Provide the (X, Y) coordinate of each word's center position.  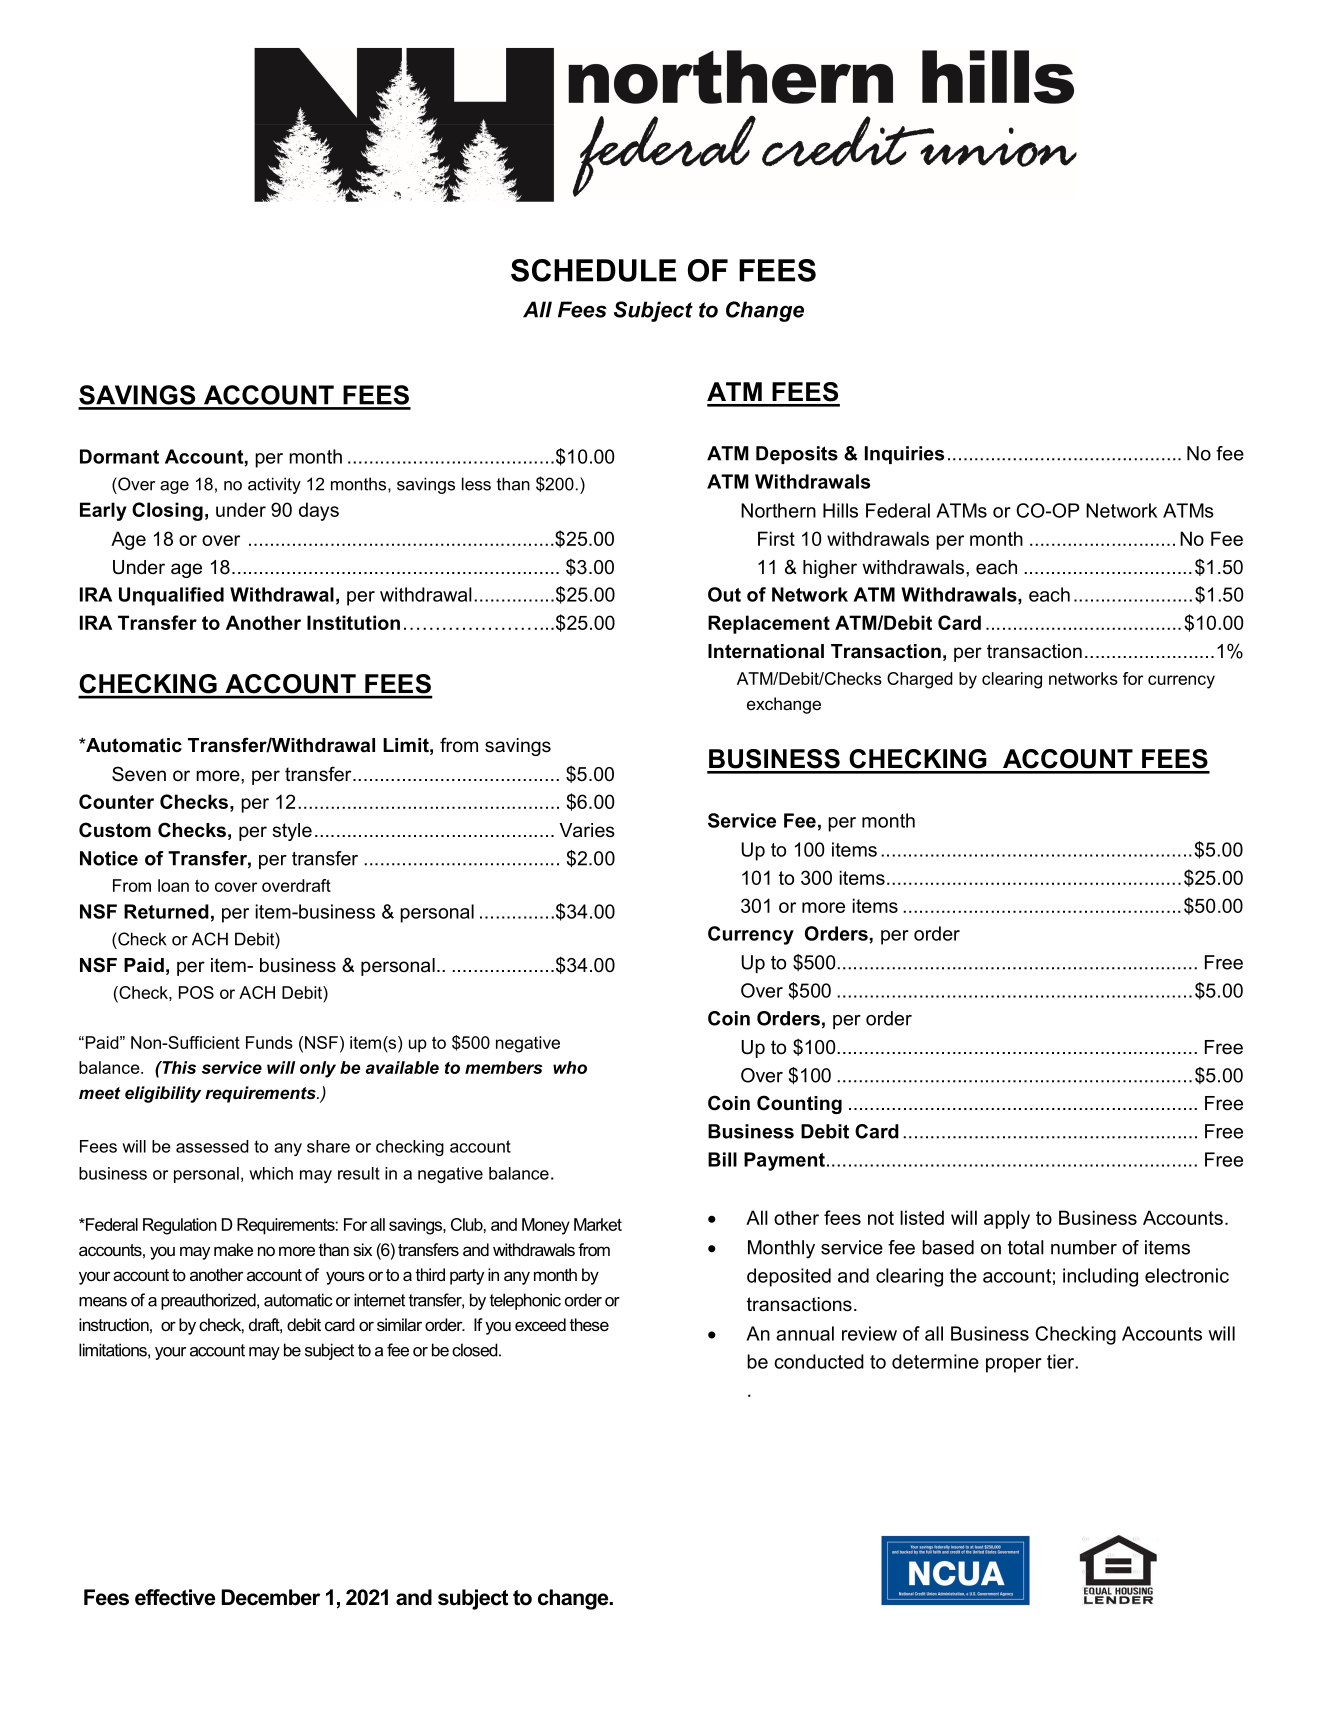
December (271, 1597)
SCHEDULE (593, 270)
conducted (819, 1361)
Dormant (119, 456)
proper (1014, 1365)
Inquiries (904, 455)
